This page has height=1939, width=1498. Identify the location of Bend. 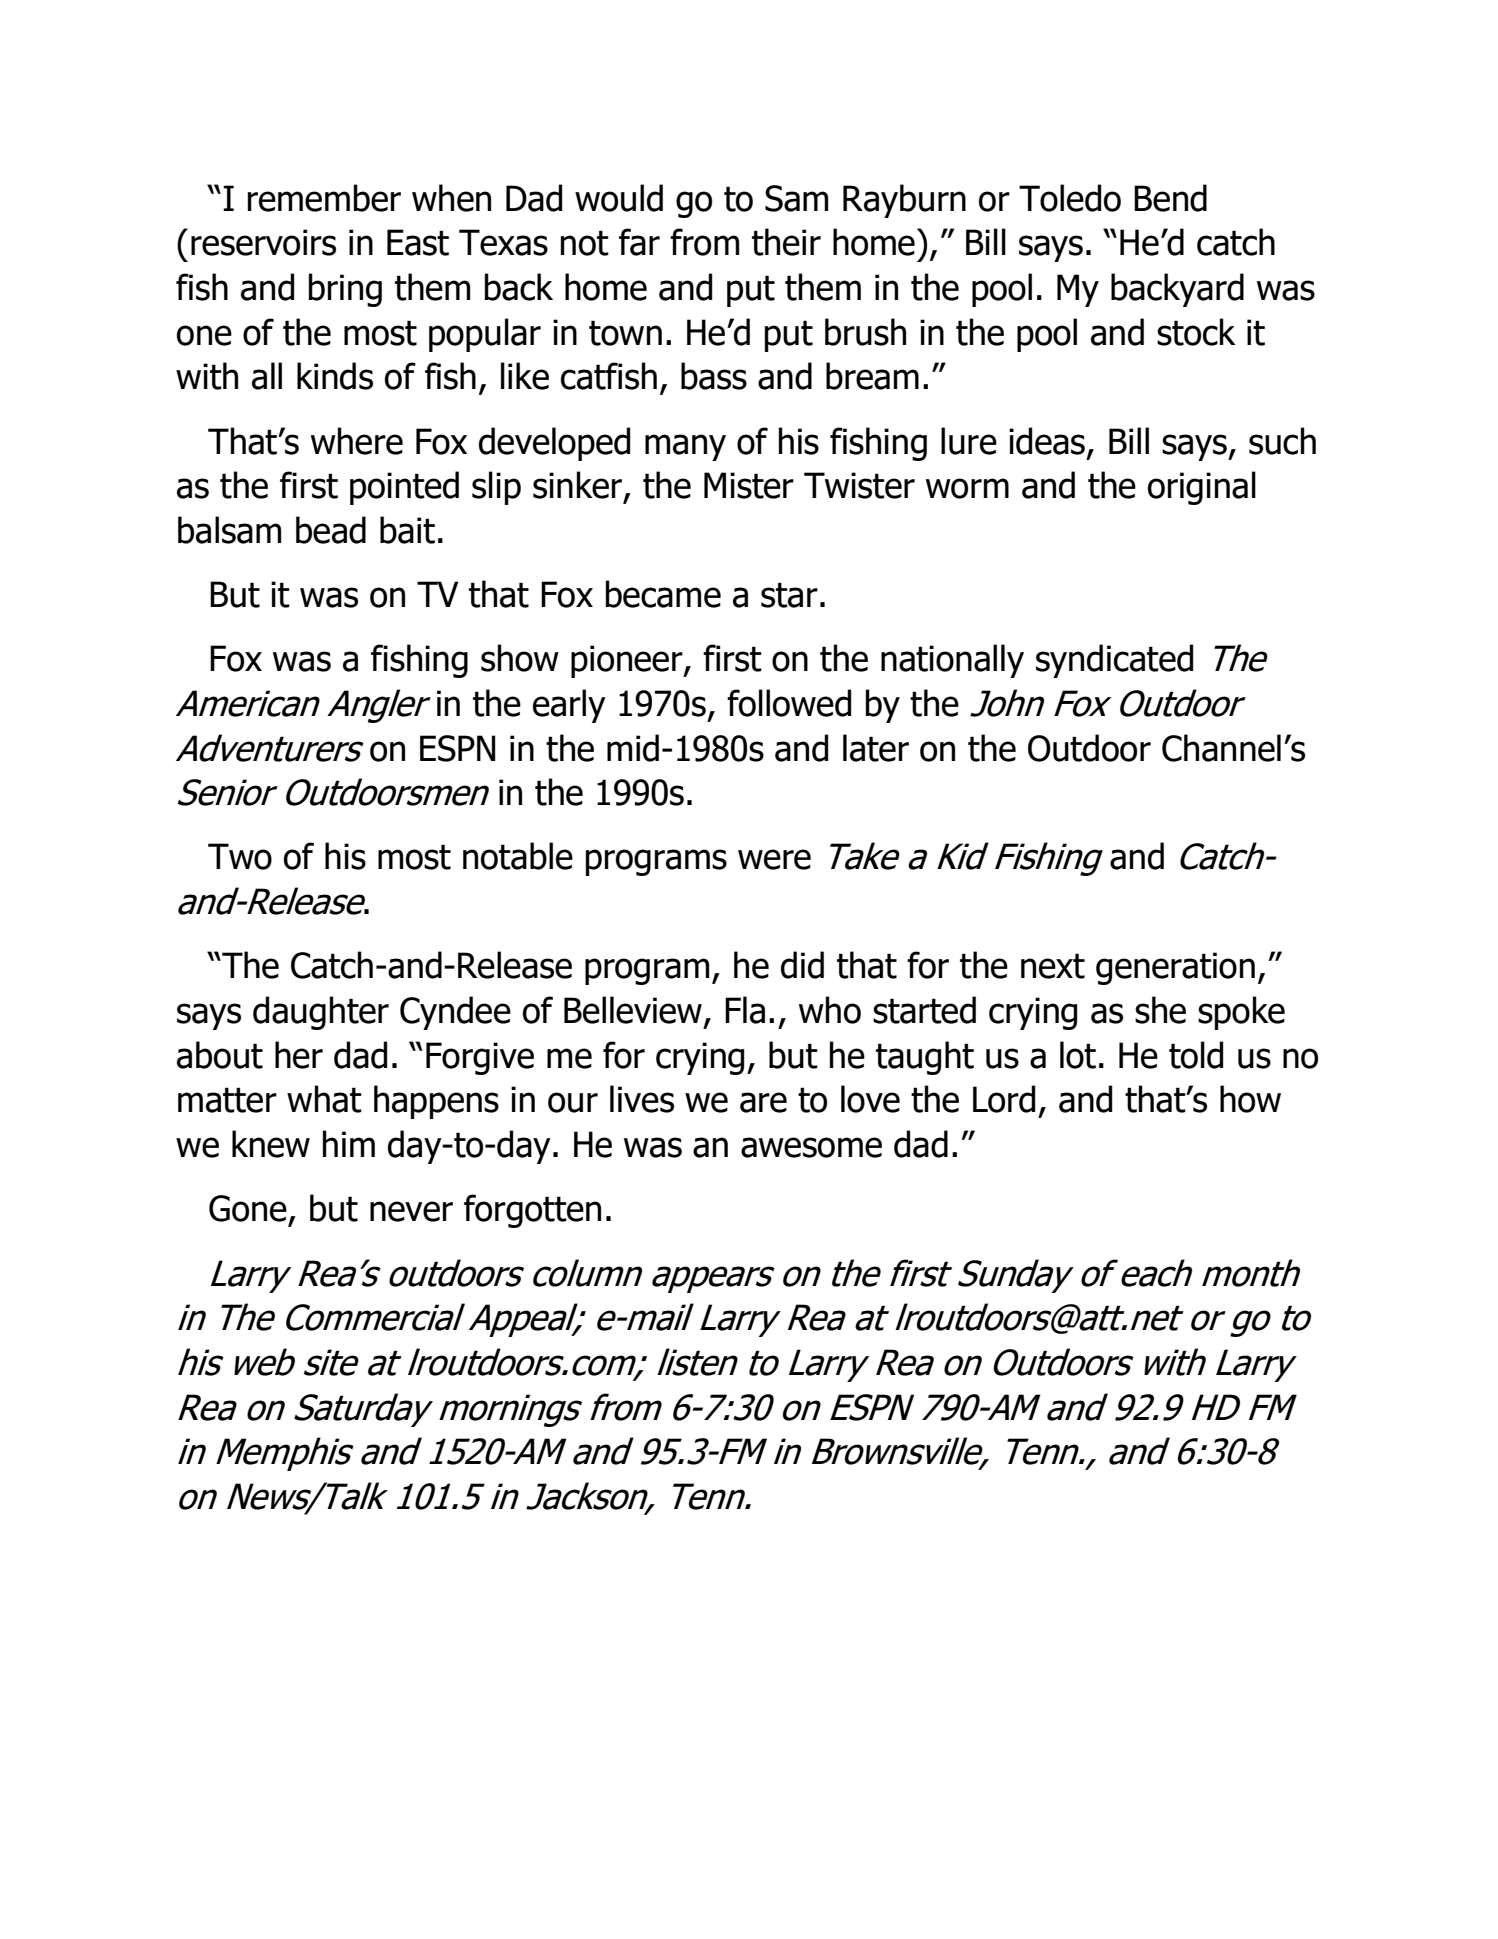
(1170, 198).
